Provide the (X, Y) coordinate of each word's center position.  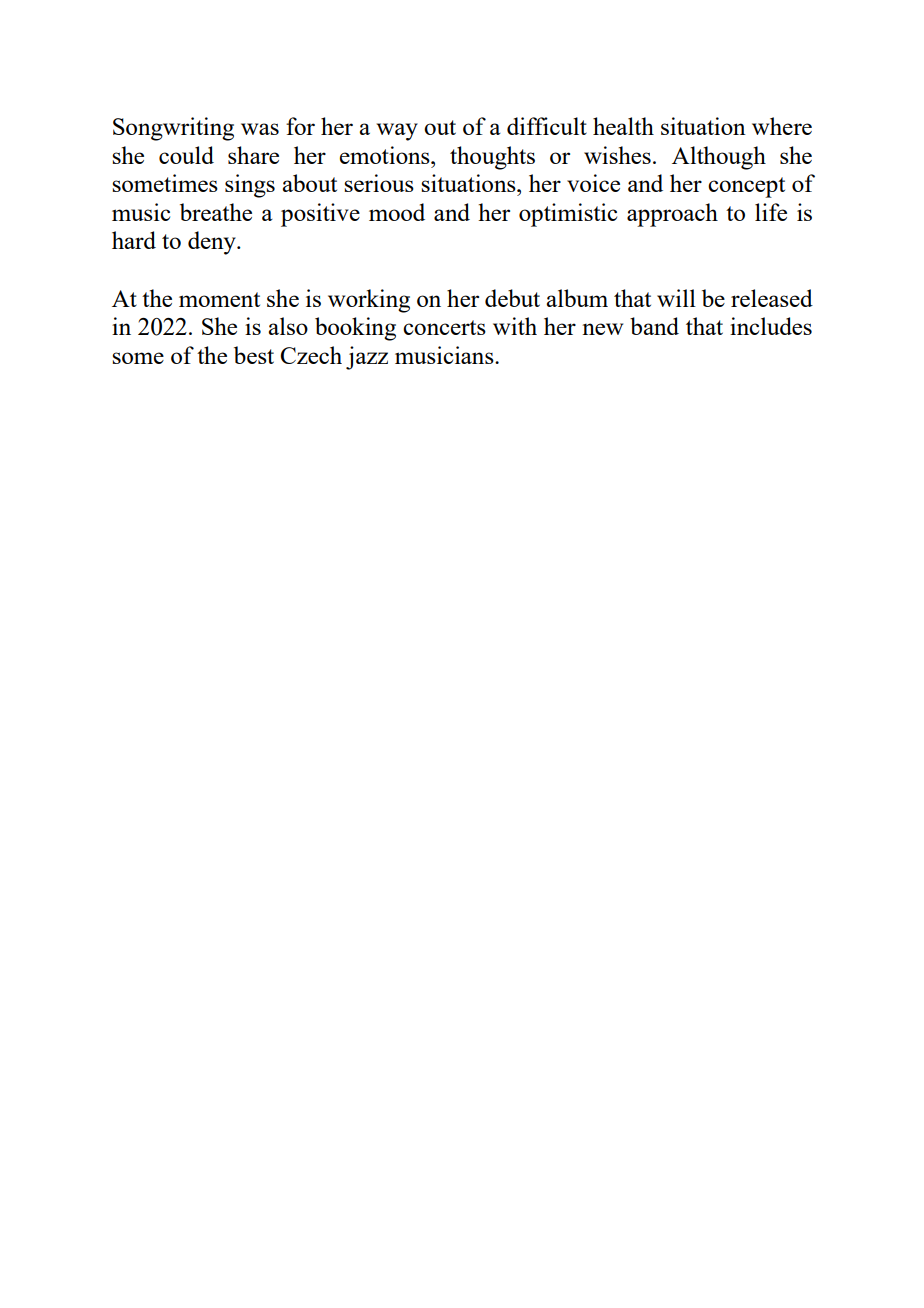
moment (219, 299)
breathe (216, 212)
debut (512, 298)
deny (213, 243)
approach (672, 215)
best (254, 355)
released (772, 298)
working (369, 301)
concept (746, 187)
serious (379, 183)
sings (250, 186)
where (782, 126)
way (397, 132)
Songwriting (173, 129)
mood (397, 212)
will (676, 298)
